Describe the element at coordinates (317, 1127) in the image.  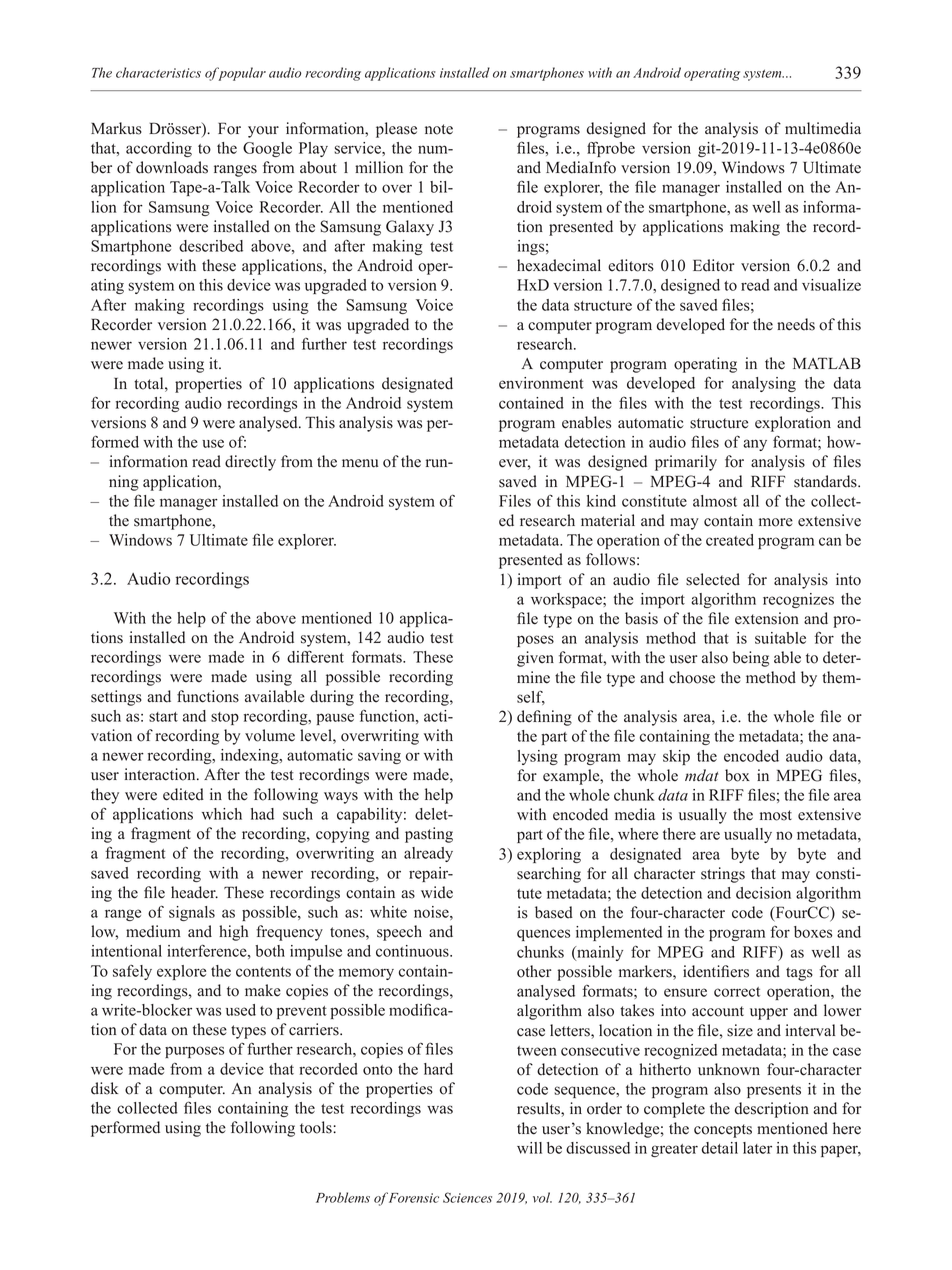
I see `tools` at that location.
